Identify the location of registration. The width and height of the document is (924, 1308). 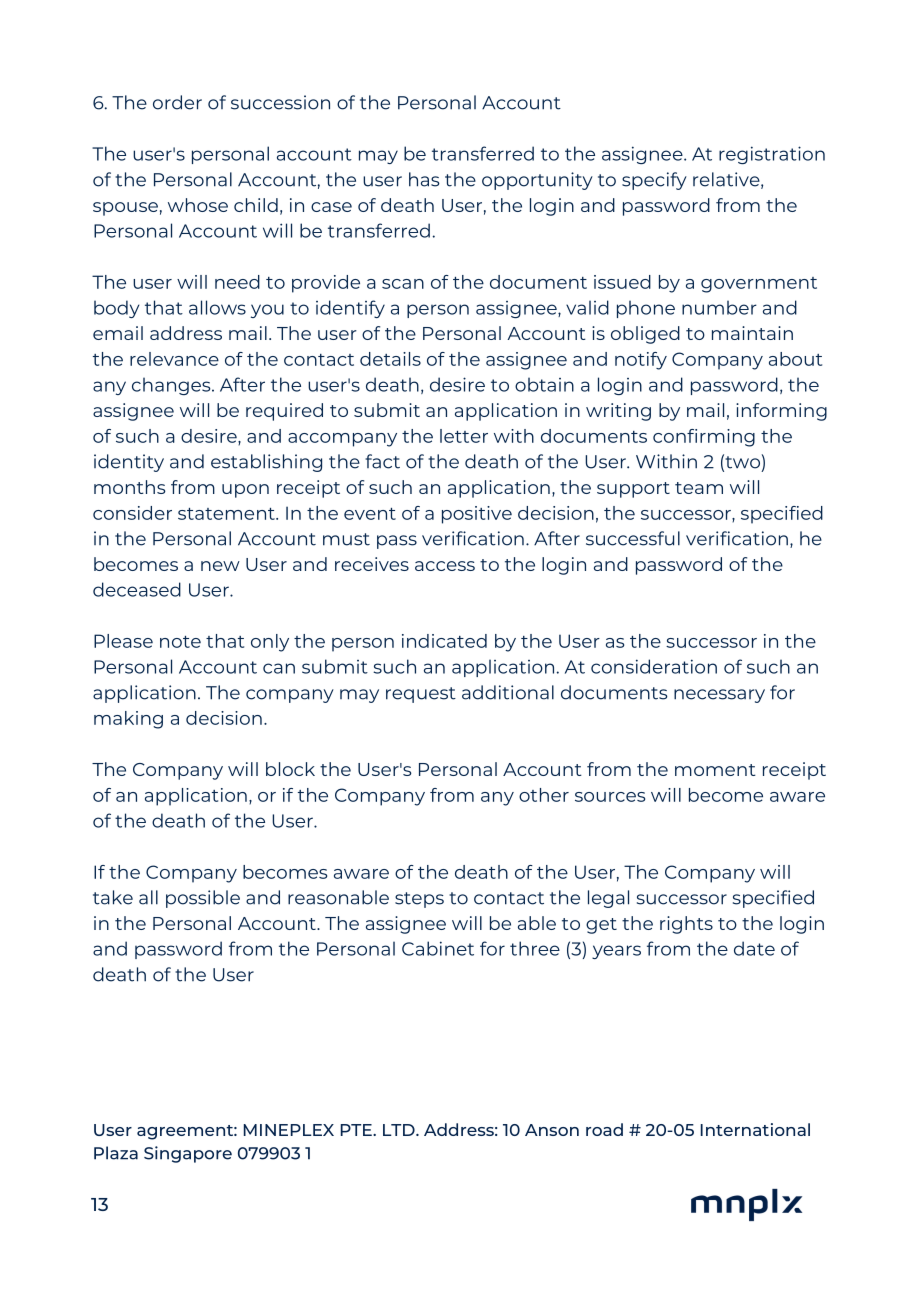
(772, 155).
